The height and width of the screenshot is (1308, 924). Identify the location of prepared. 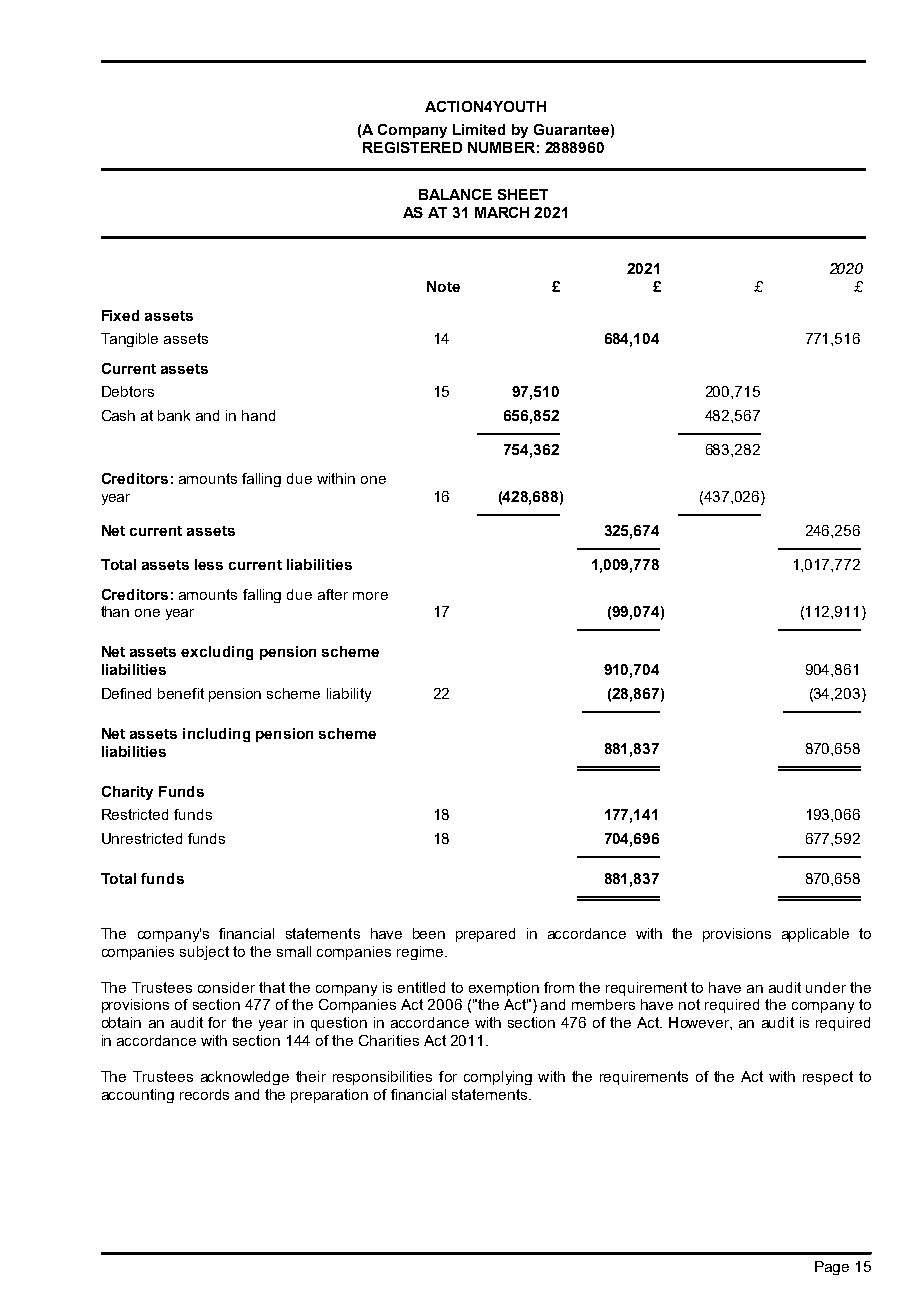
(485, 935).
